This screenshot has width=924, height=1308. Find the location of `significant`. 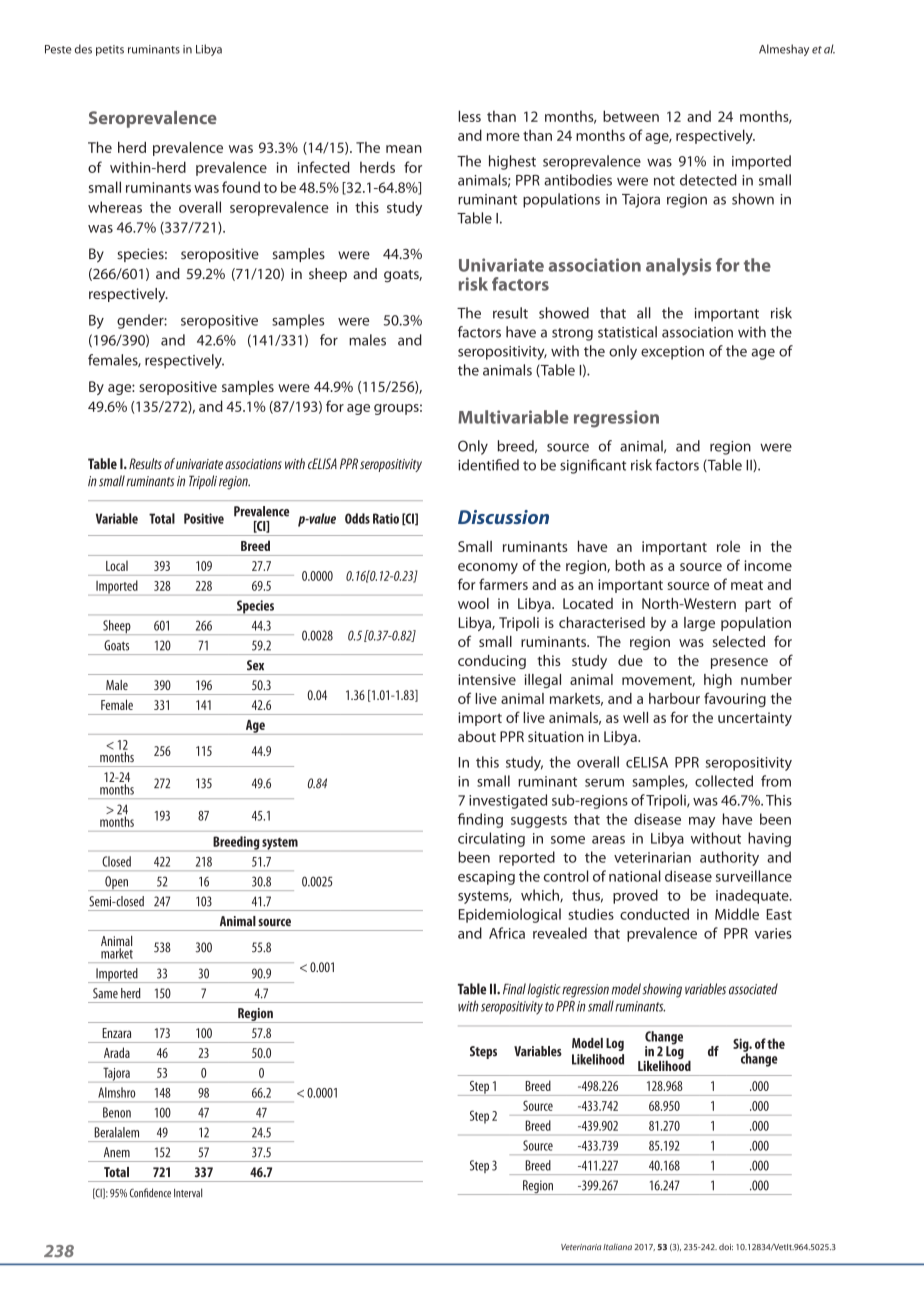

significant is located at coordinates (593, 466).
